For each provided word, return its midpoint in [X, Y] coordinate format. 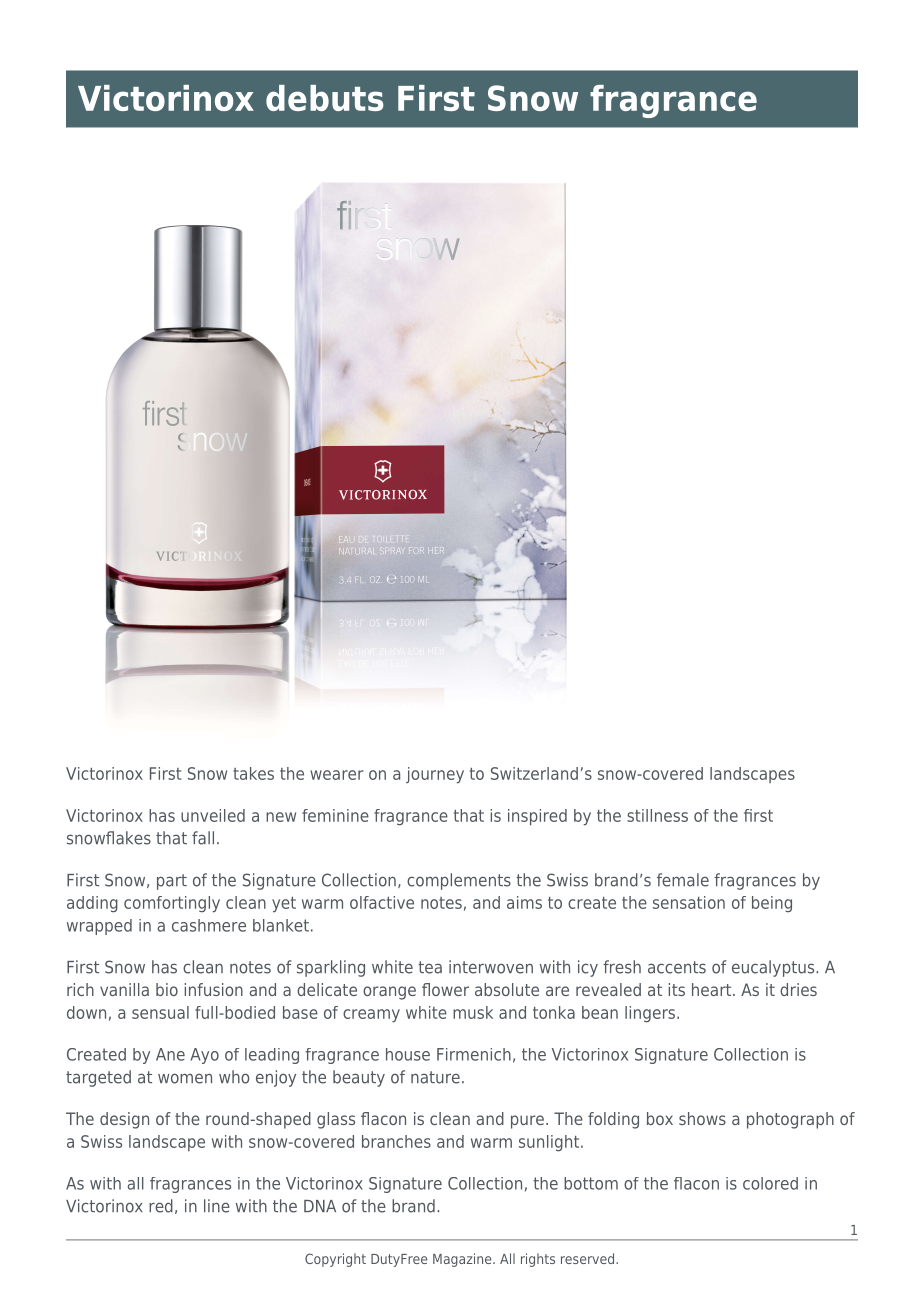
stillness [657, 815]
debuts [325, 98]
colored [770, 1183]
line [217, 1206]
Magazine [463, 1260]
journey [435, 775]
